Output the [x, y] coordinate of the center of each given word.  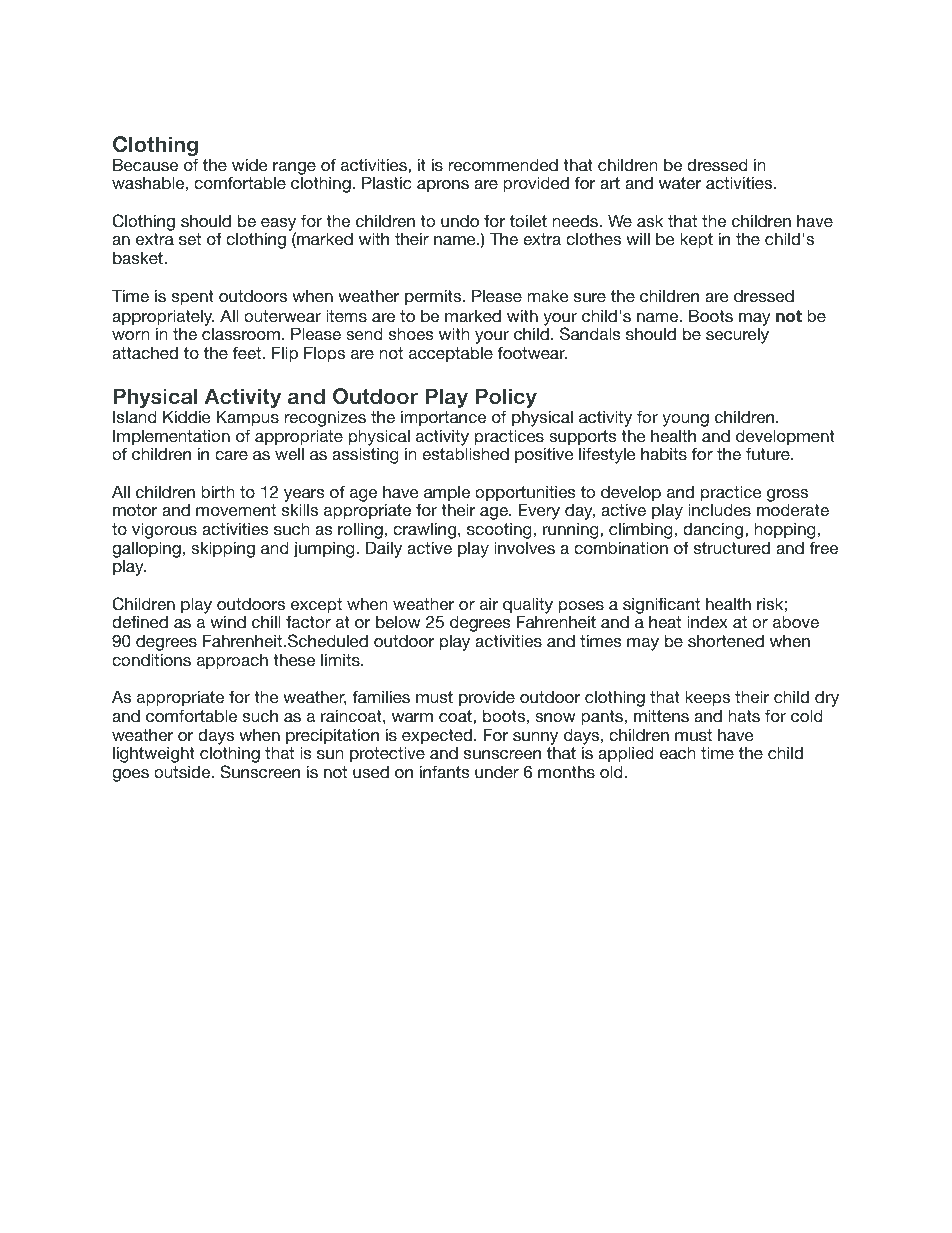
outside [183, 771]
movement [236, 510]
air [489, 603]
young [685, 420]
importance [443, 418]
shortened [726, 641]
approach [232, 662]
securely [737, 335]
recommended [503, 164]
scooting [499, 532]
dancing [714, 532]
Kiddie [187, 416]
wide [250, 164]
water [680, 183]
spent [193, 298]
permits [434, 297]
